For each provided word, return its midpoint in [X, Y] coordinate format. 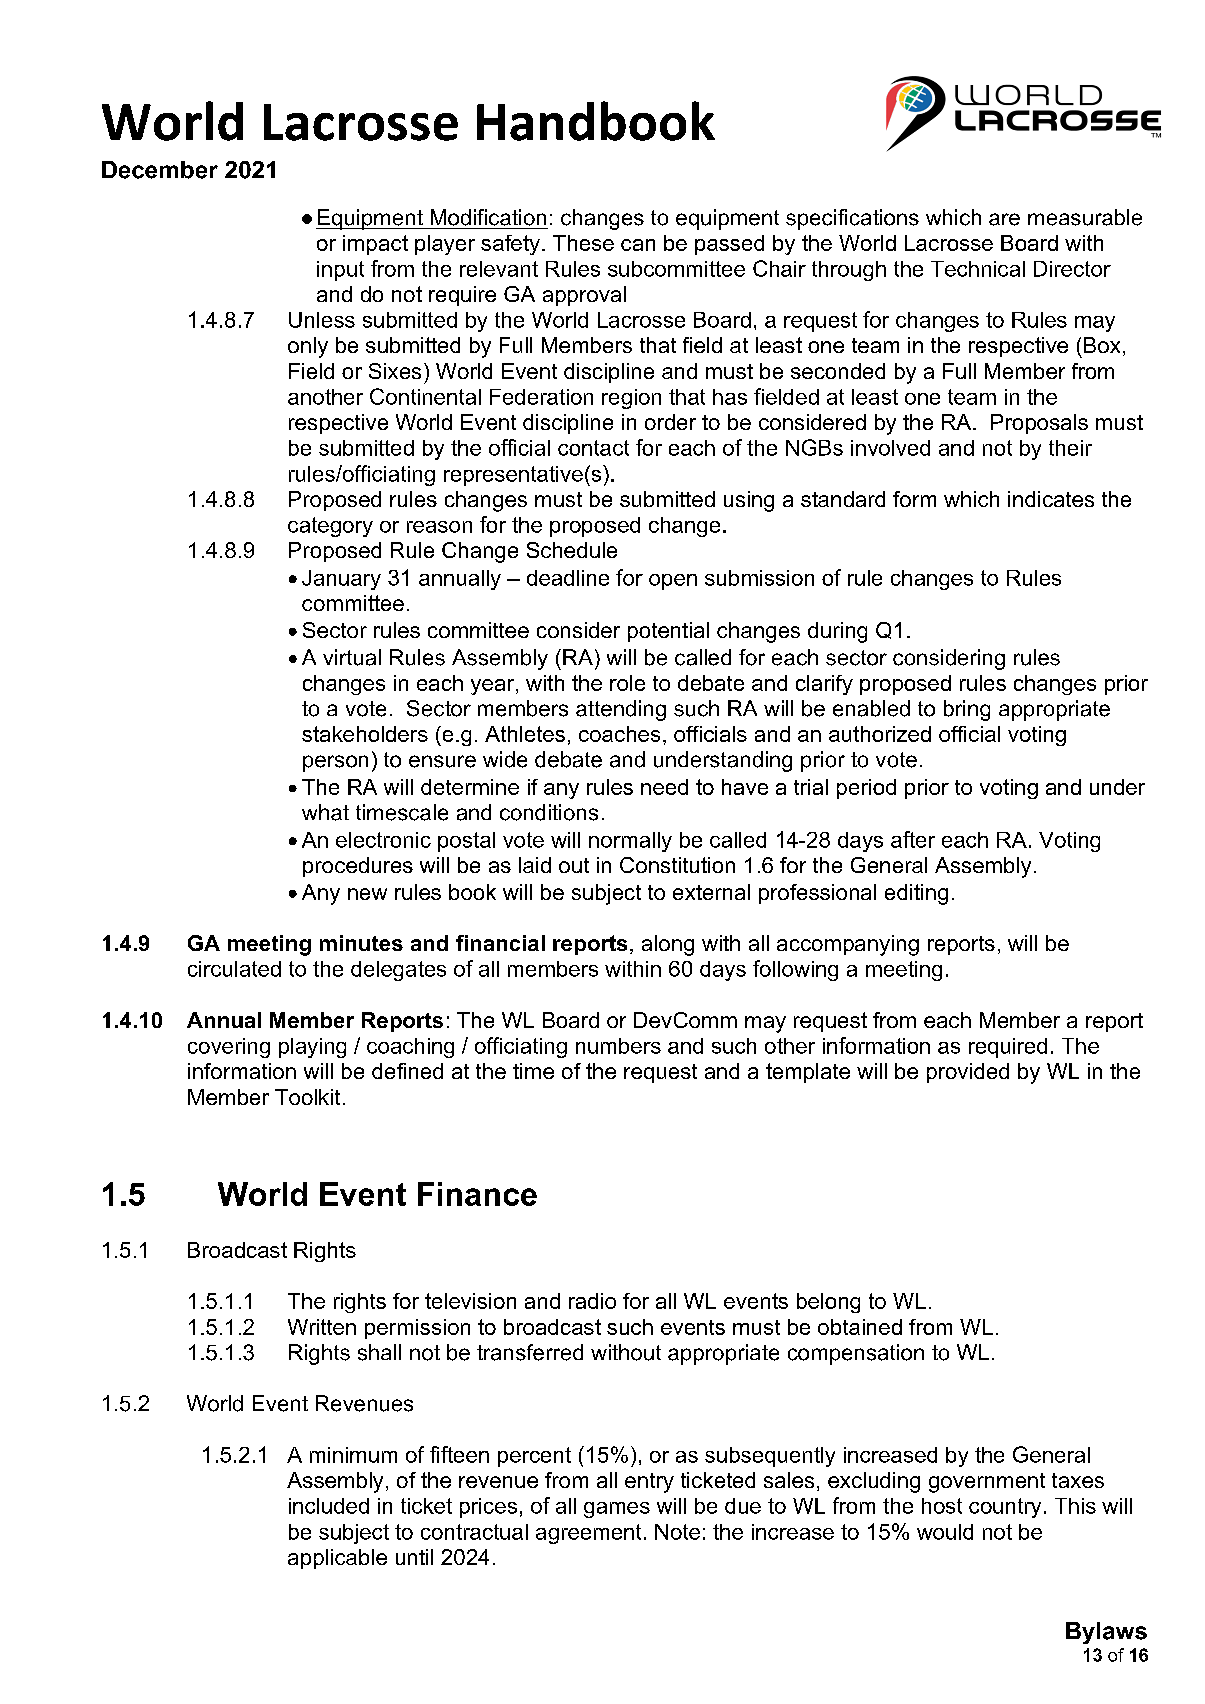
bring [967, 710]
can [638, 245]
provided [968, 1073]
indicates [1051, 499]
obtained [860, 1327]
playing [312, 1048]
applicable [337, 1559]
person [335, 763]
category [330, 527]
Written [322, 1327]
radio [592, 1301]
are [1004, 219]
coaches [619, 734]
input [340, 271]
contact [593, 448]
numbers [618, 1046]
